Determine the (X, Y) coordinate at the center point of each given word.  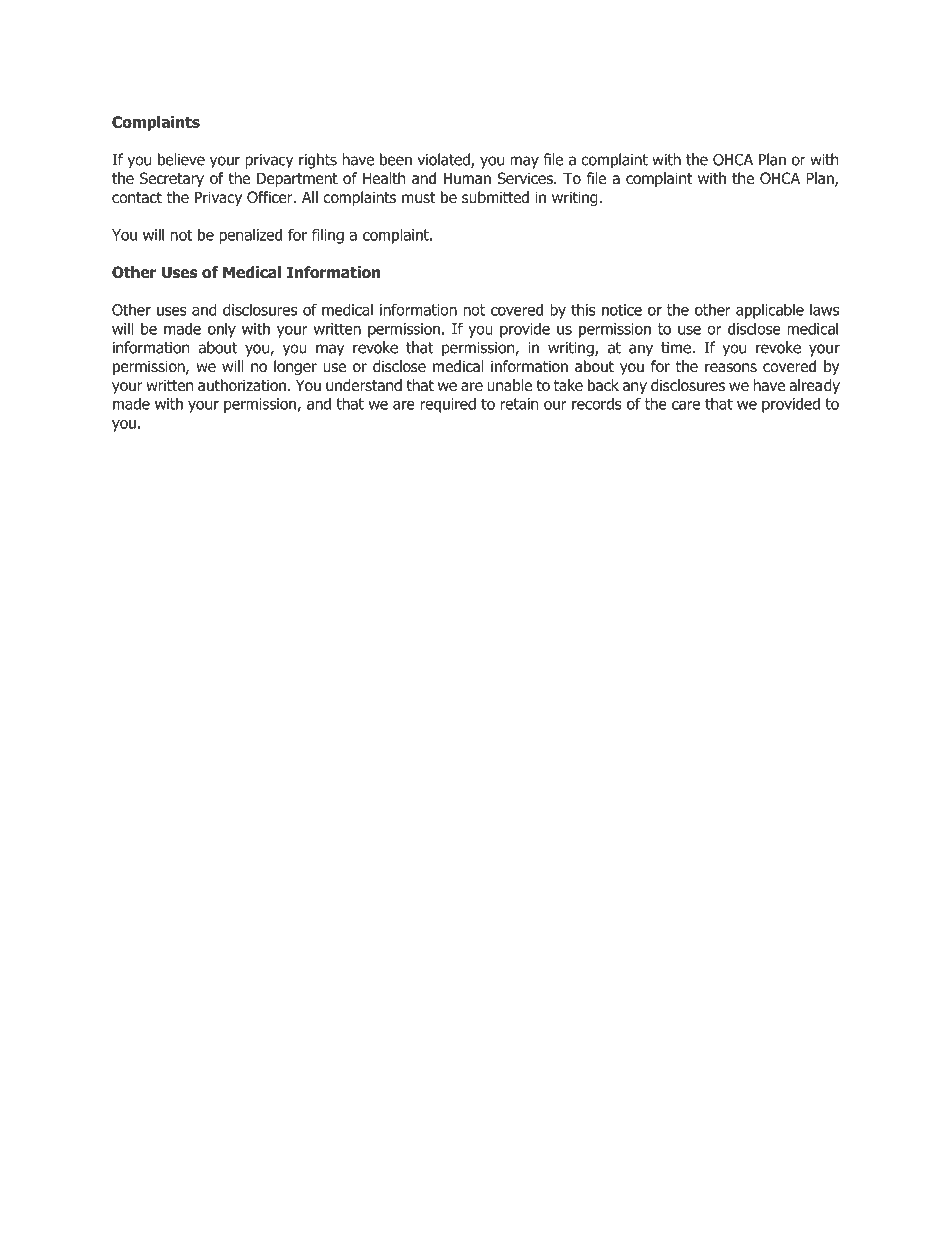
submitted (495, 197)
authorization (243, 385)
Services (526, 178)
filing (328, 236)
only (222, 330)
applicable (770, 311)
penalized (250, 236)
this (583, 309)
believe (181, 159)
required (448, 405)
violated (444, 160)
